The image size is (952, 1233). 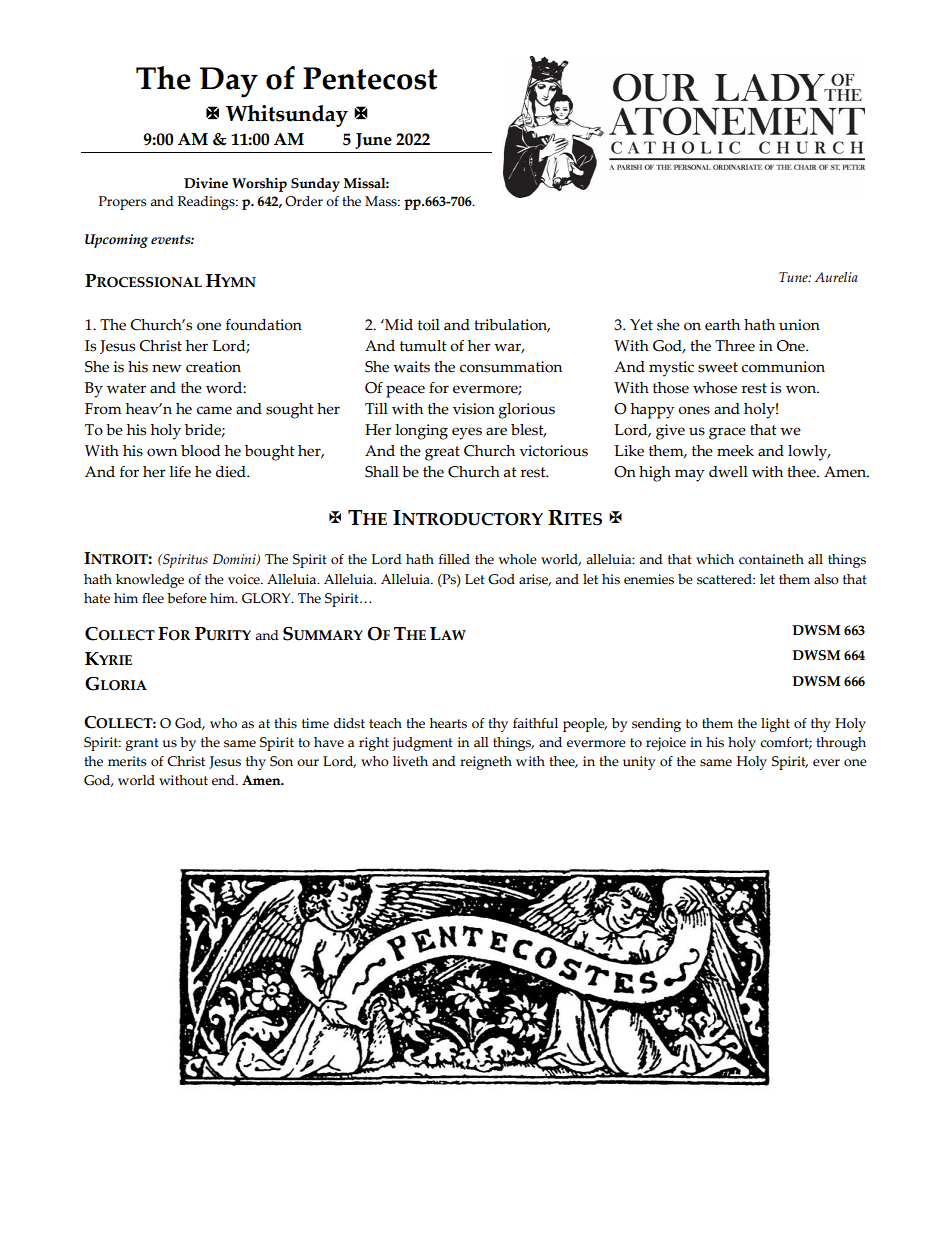 What do you see at coordinates (442, 453) in the document?
I see `great` at bounding box center [442, 453].
